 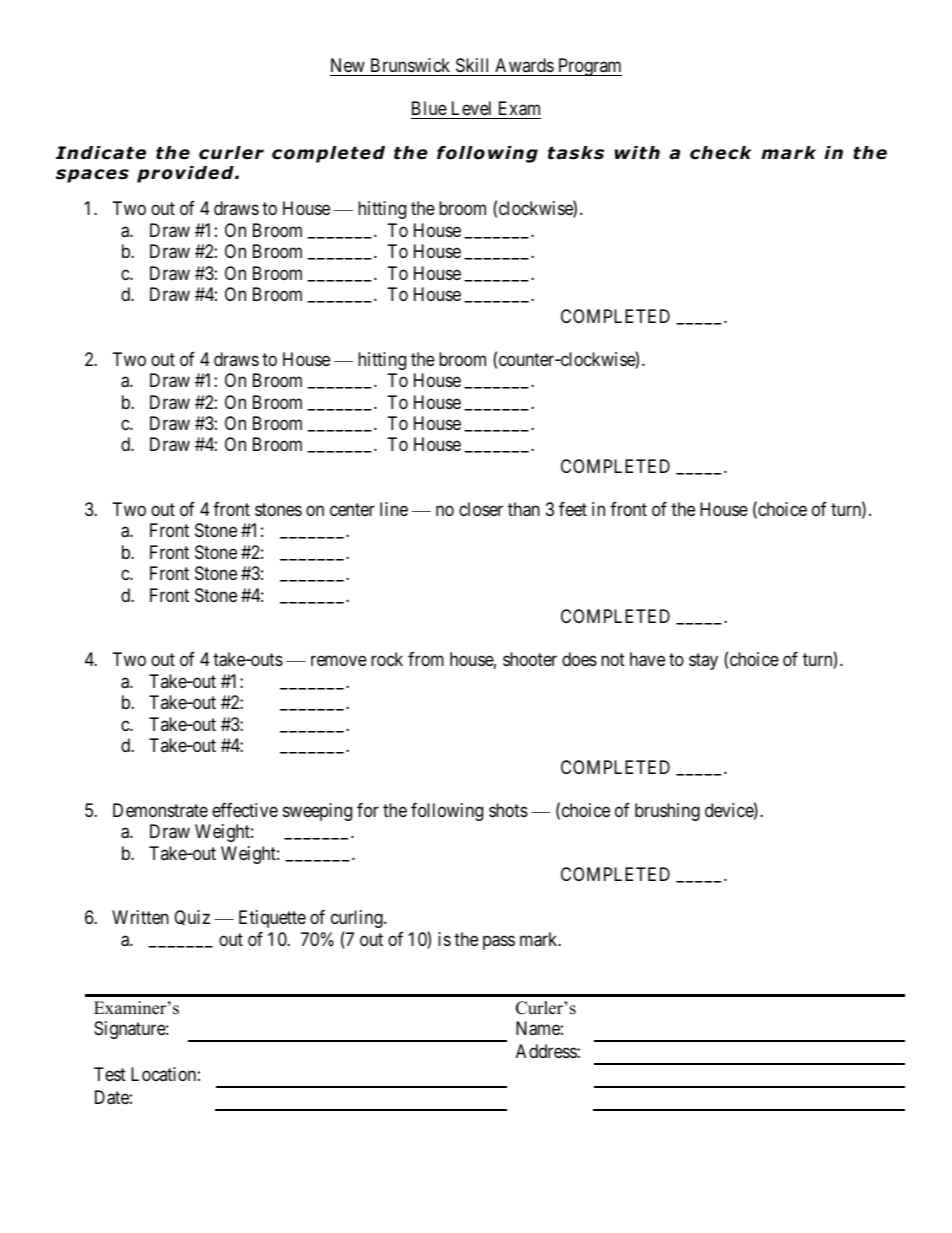 What do you see at coordinates (101, 153) in the image?
I see `Indicate` at bounding box center [101, 153].
